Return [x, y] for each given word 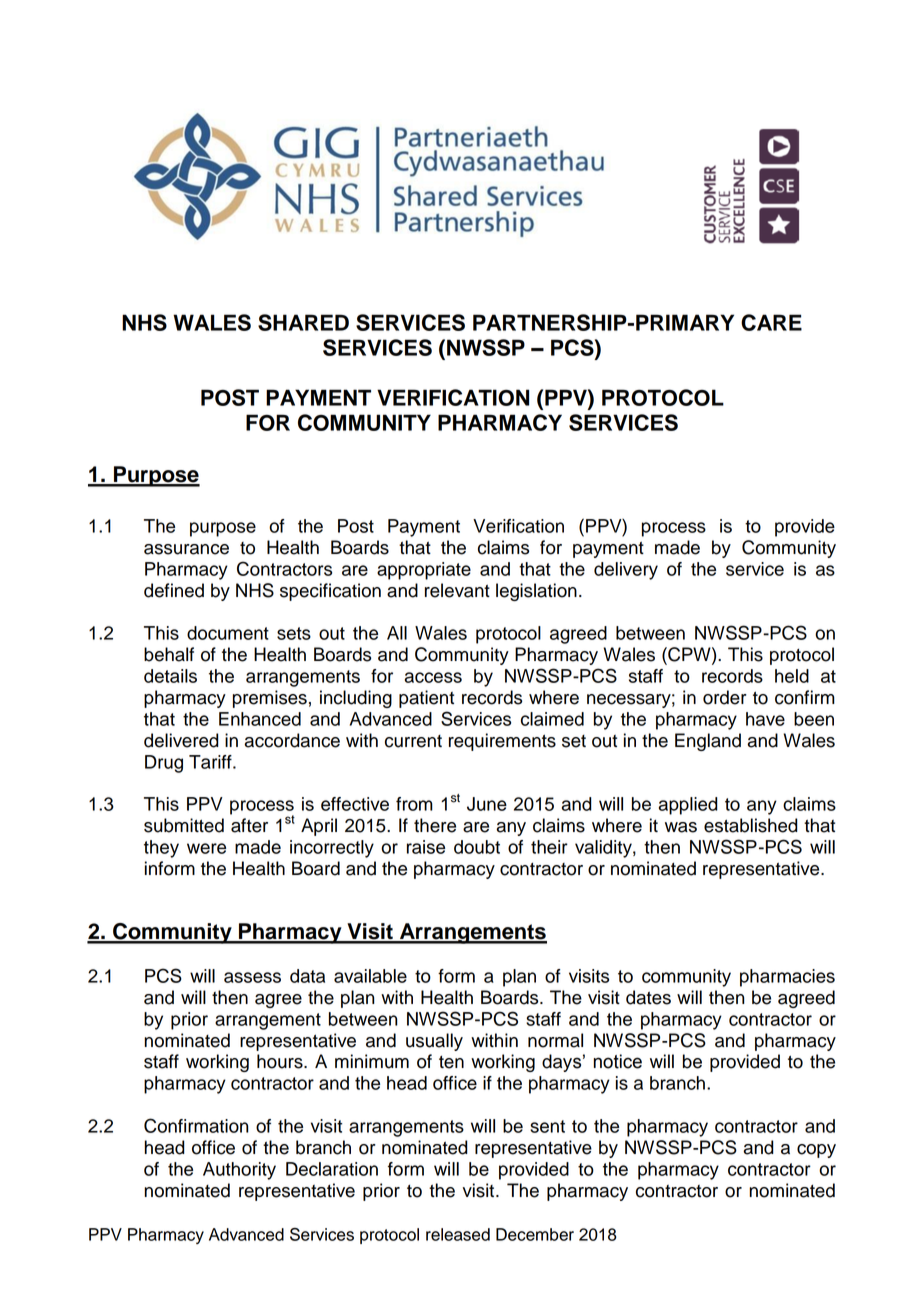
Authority [239, 1171]
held [792, 676]
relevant [457, 590]
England [708, 742]
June [487, 804]
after [249, 825]
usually [434, 1042]
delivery [626, 571]
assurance [186, 549]
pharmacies [787, 978]
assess [252, 977]
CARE [771, 322]
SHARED [303, 322]
